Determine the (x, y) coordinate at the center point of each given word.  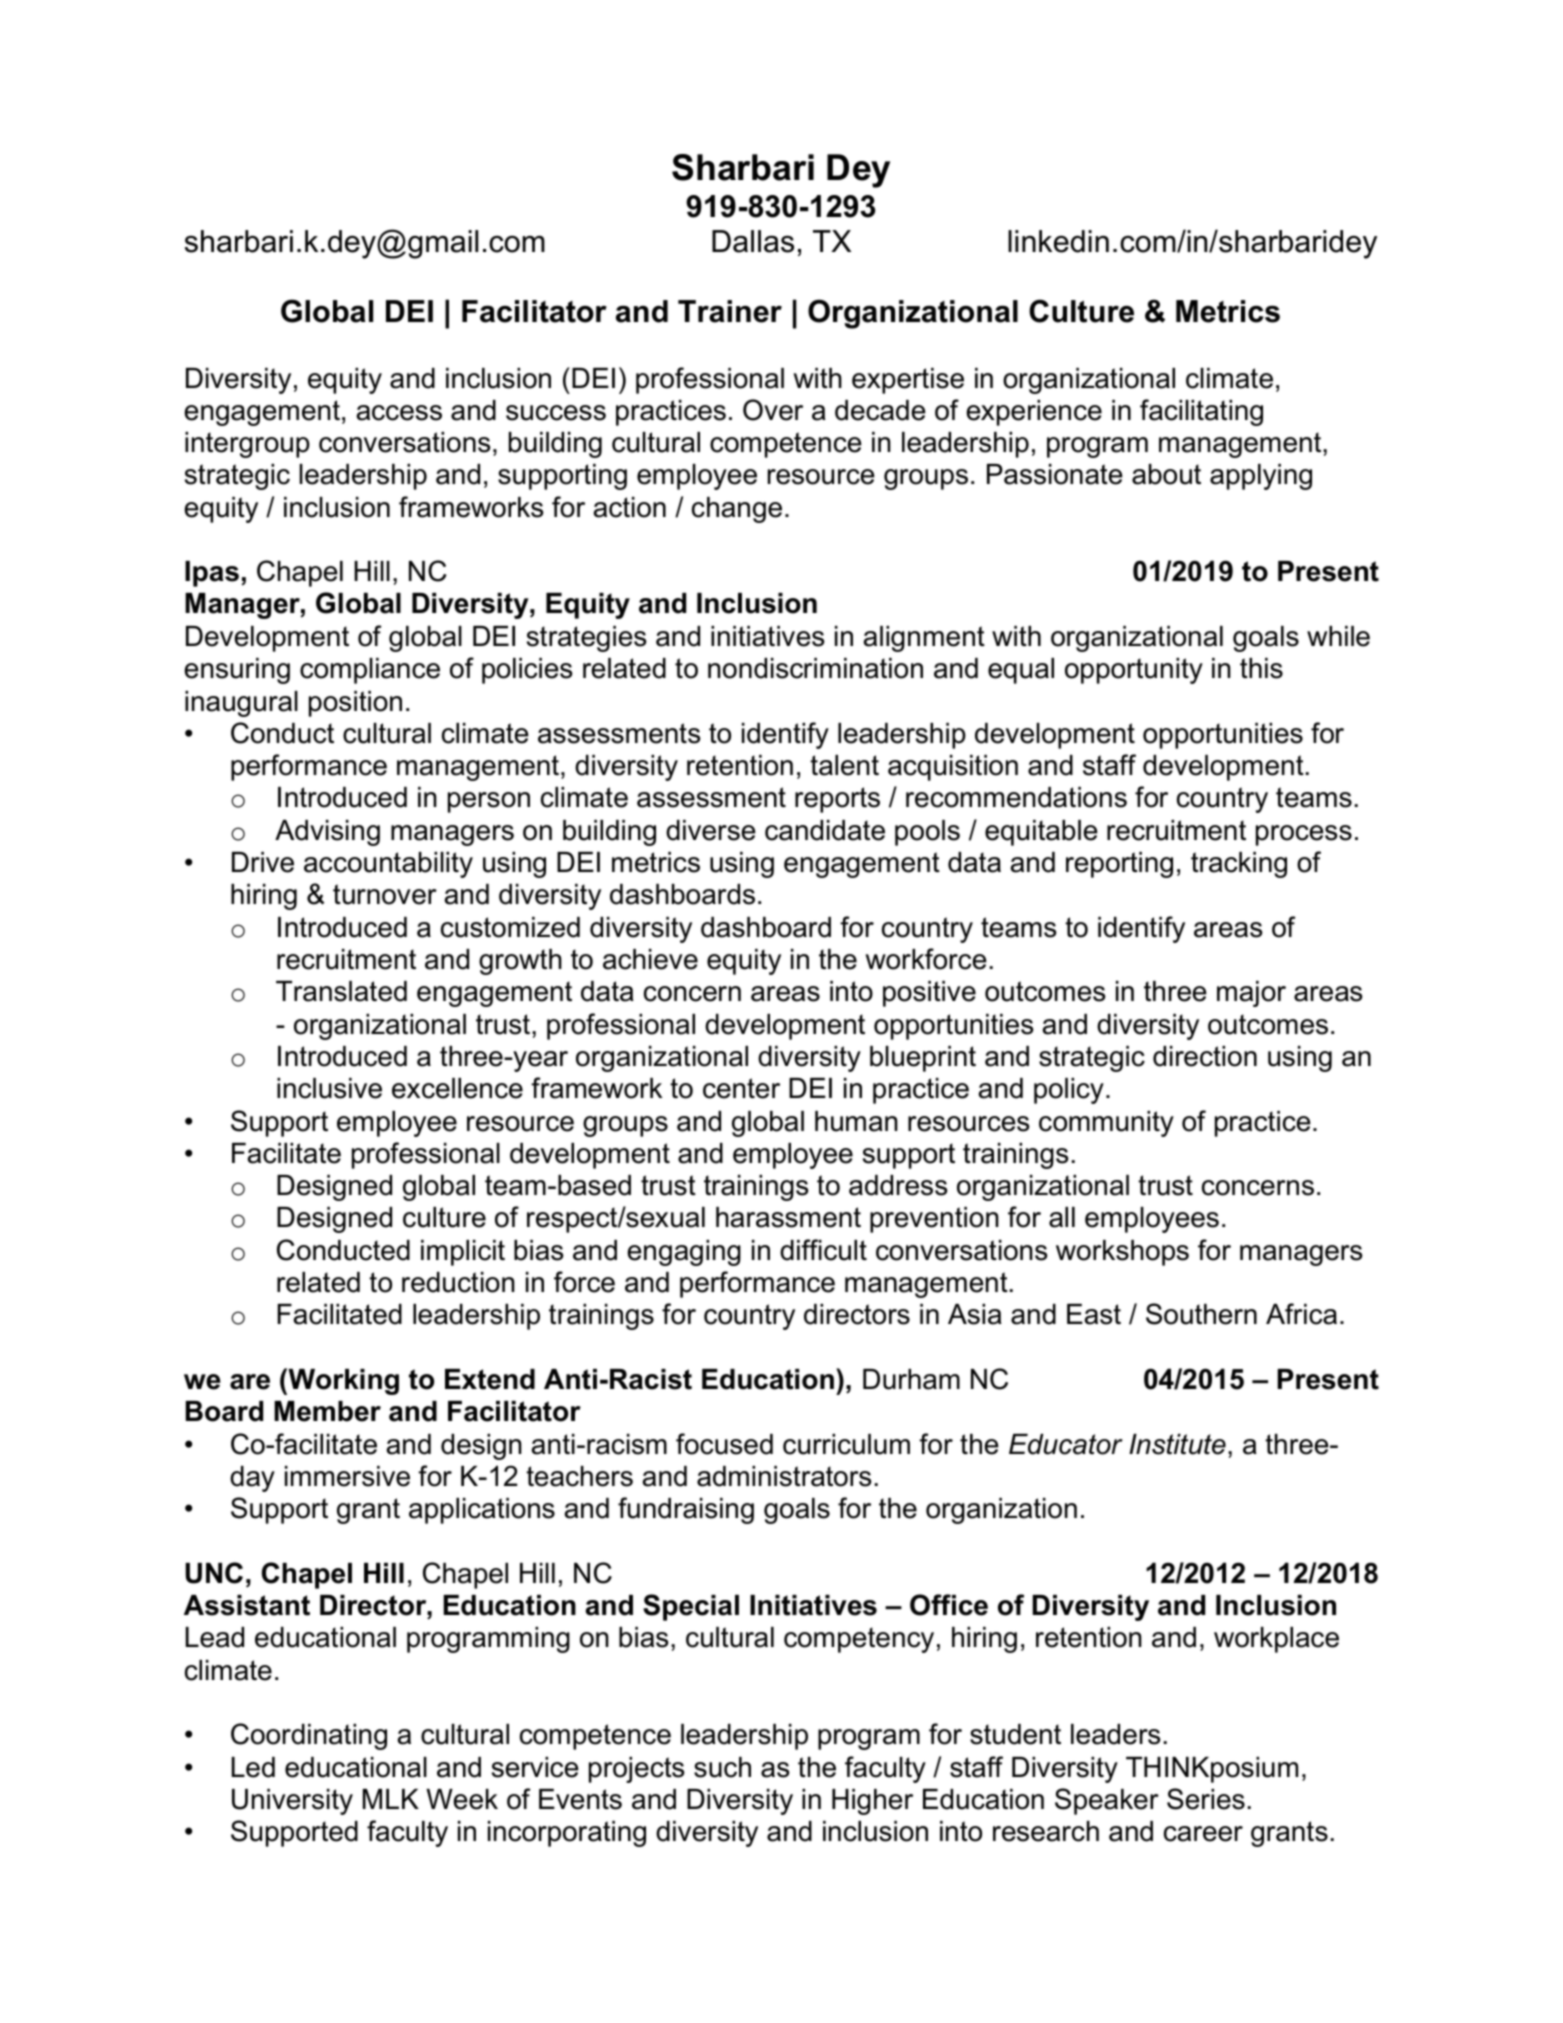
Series (1206, 1799)
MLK (391, 1799)
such (722, 1767)
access (399, 413)
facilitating (1201, 412)
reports (837, 800)
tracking (1239, 865)
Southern (1201, 1314)
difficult (823, 1250)
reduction (458, 1282)
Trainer (730, 311)
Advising (327, 833)
